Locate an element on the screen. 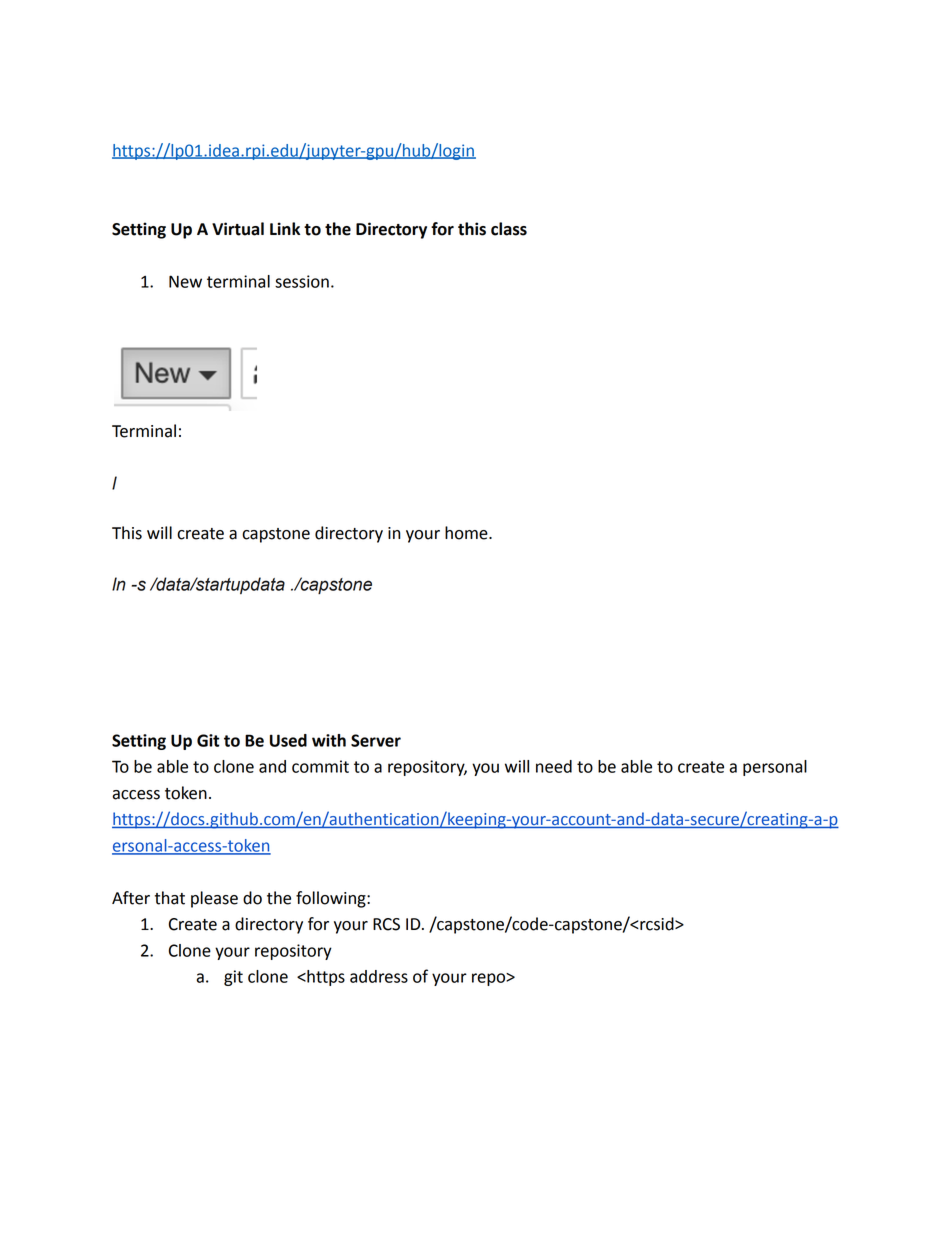 The image size is (952, 1233). following is located at coordinates (332, 899).
